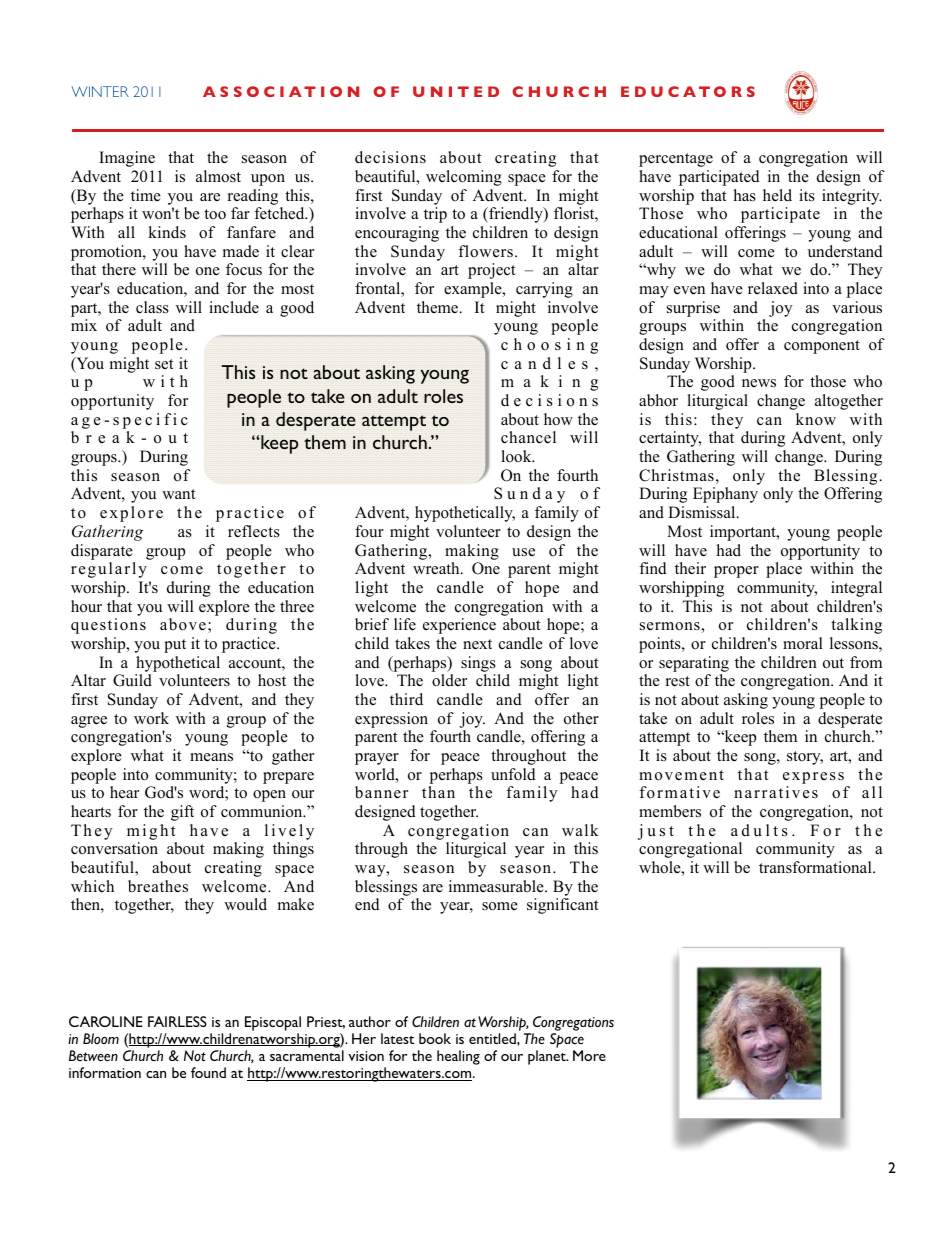  What do you see at coordinates (517, 456) in the screenshot?
I see `look` at bounding box center [517, 456].
